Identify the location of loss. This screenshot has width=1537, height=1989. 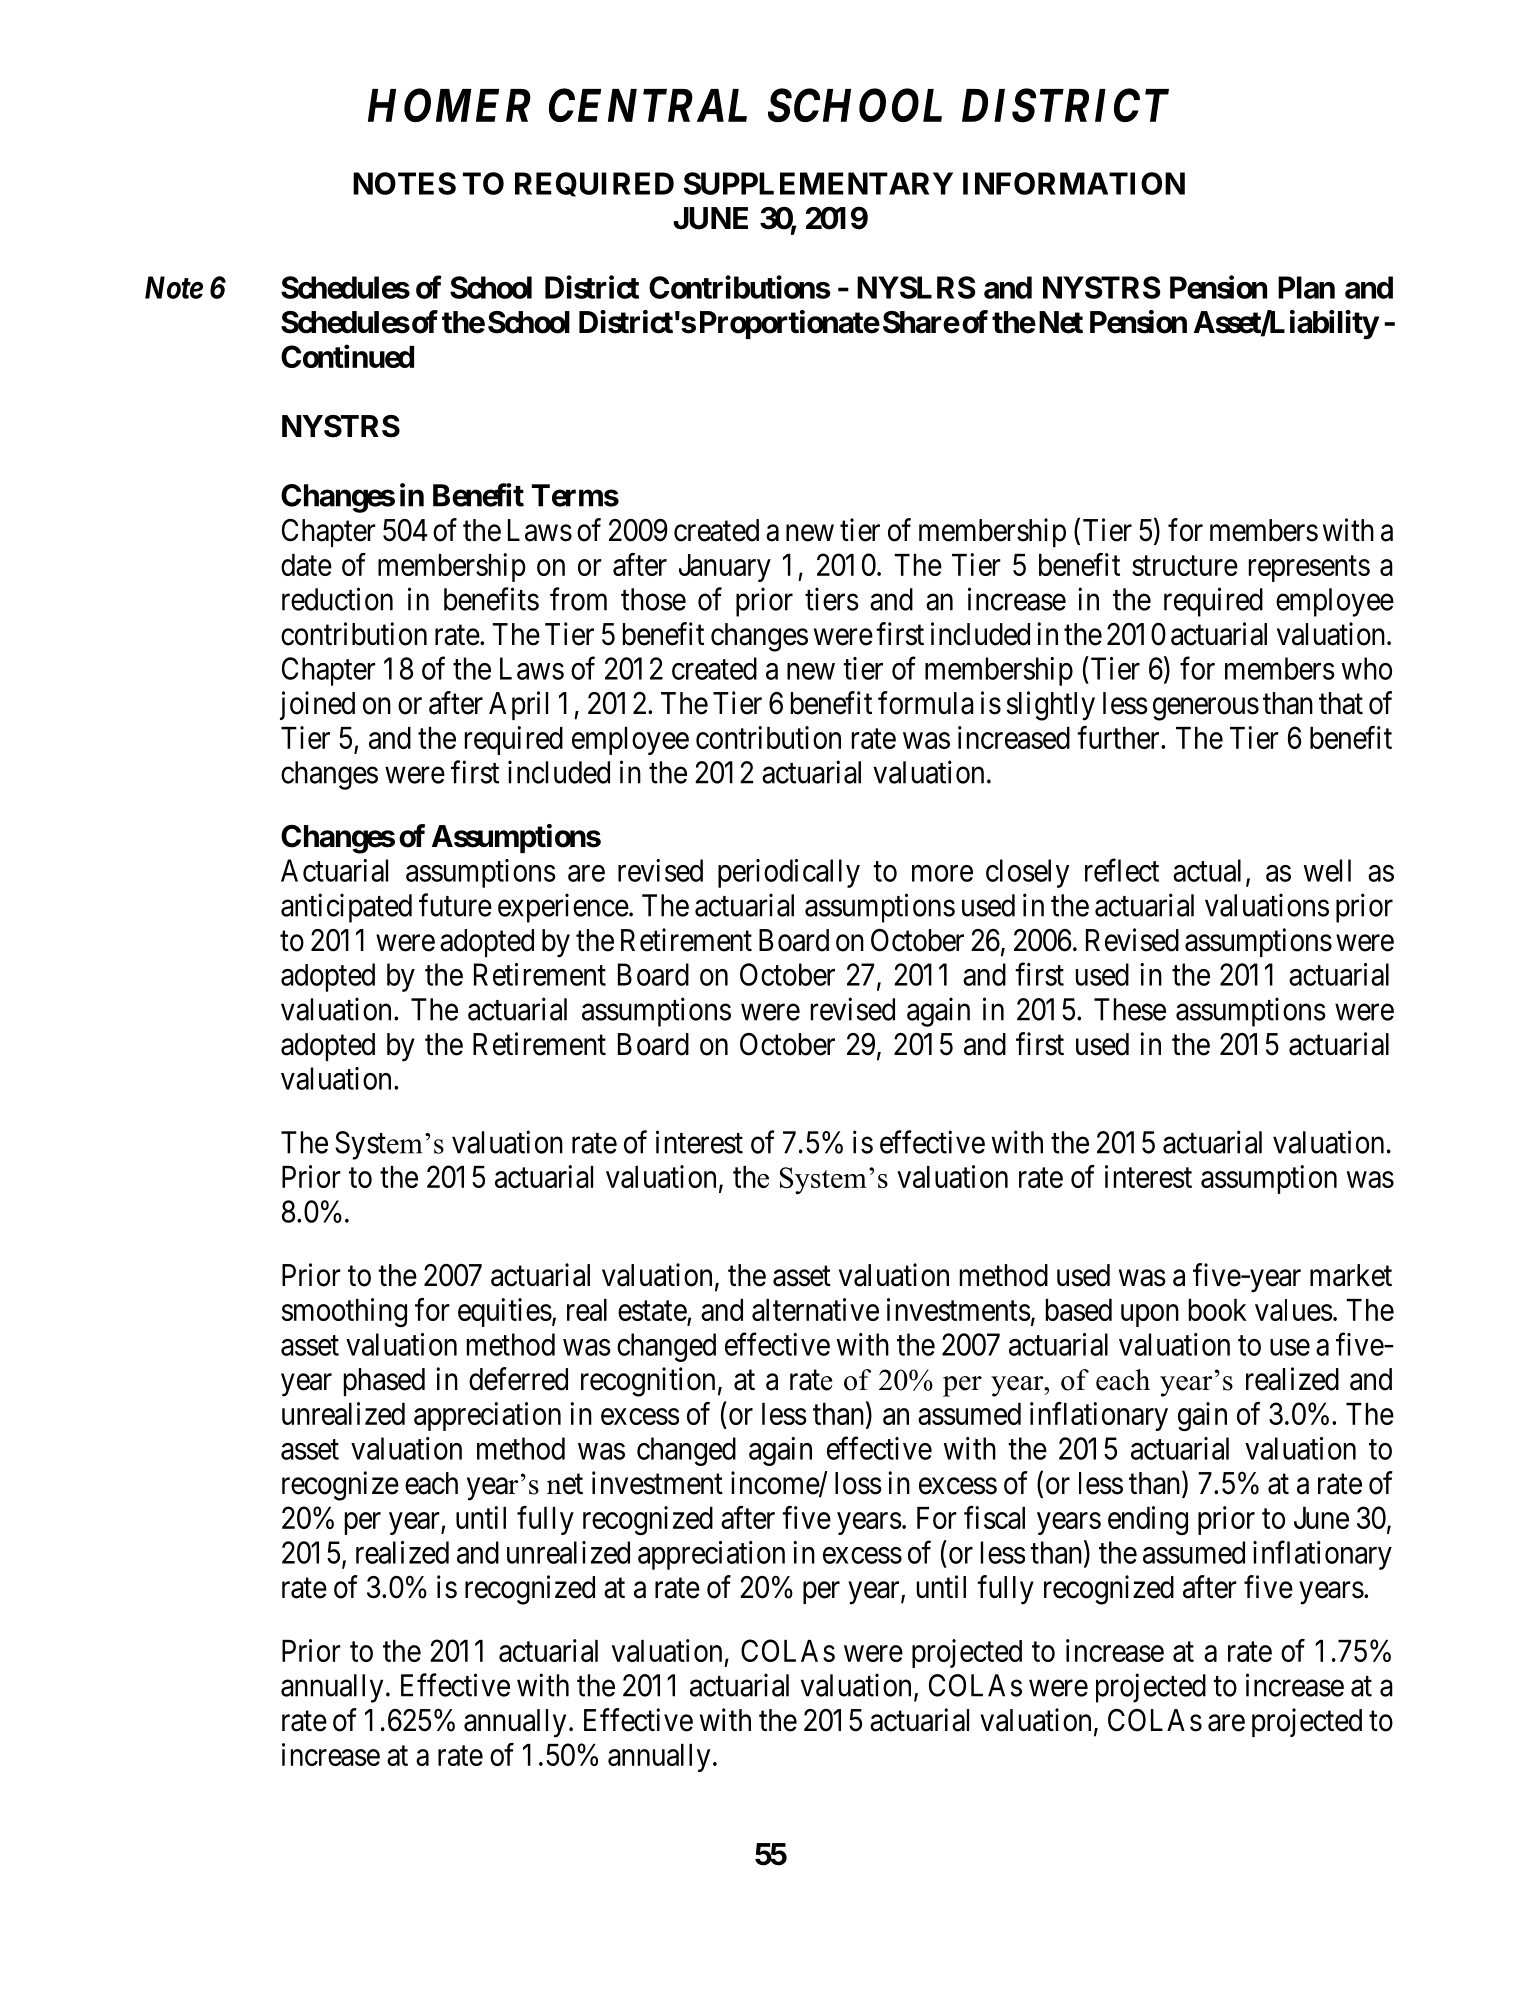
(858, 1483).
